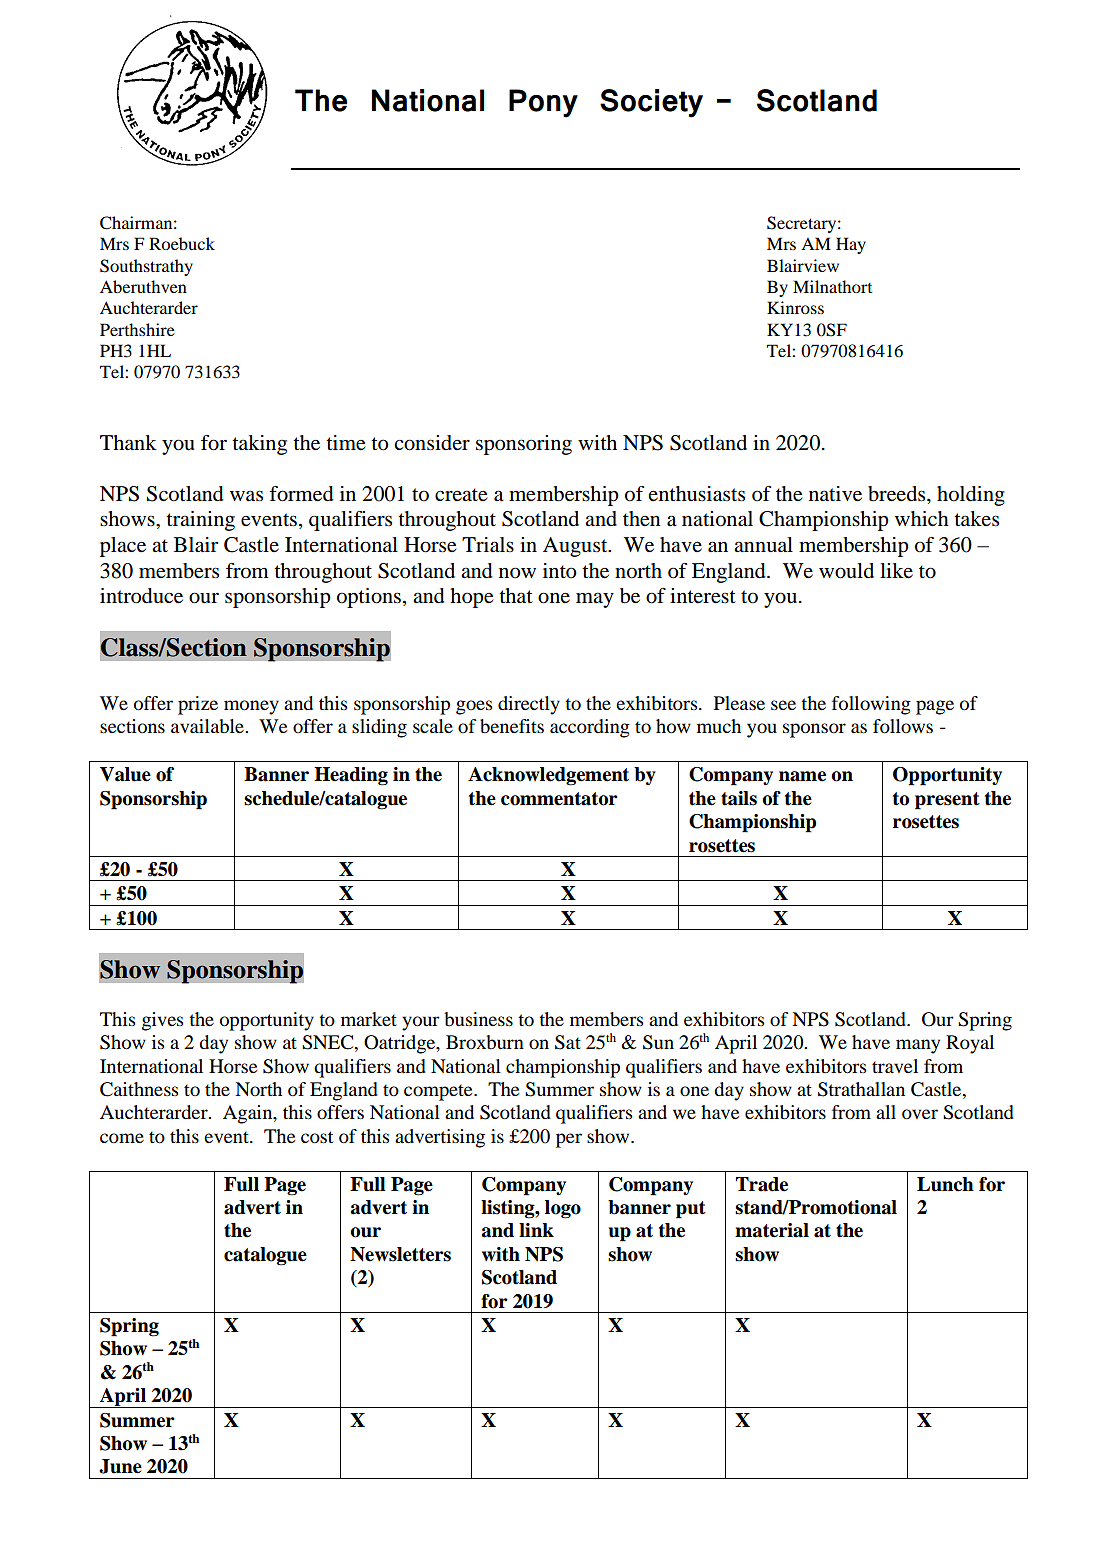 The width and height of the screenshot is (1103, 1559). Describe the element at coordinates (560, 571) in the screenshot. I see `into` at that location.
